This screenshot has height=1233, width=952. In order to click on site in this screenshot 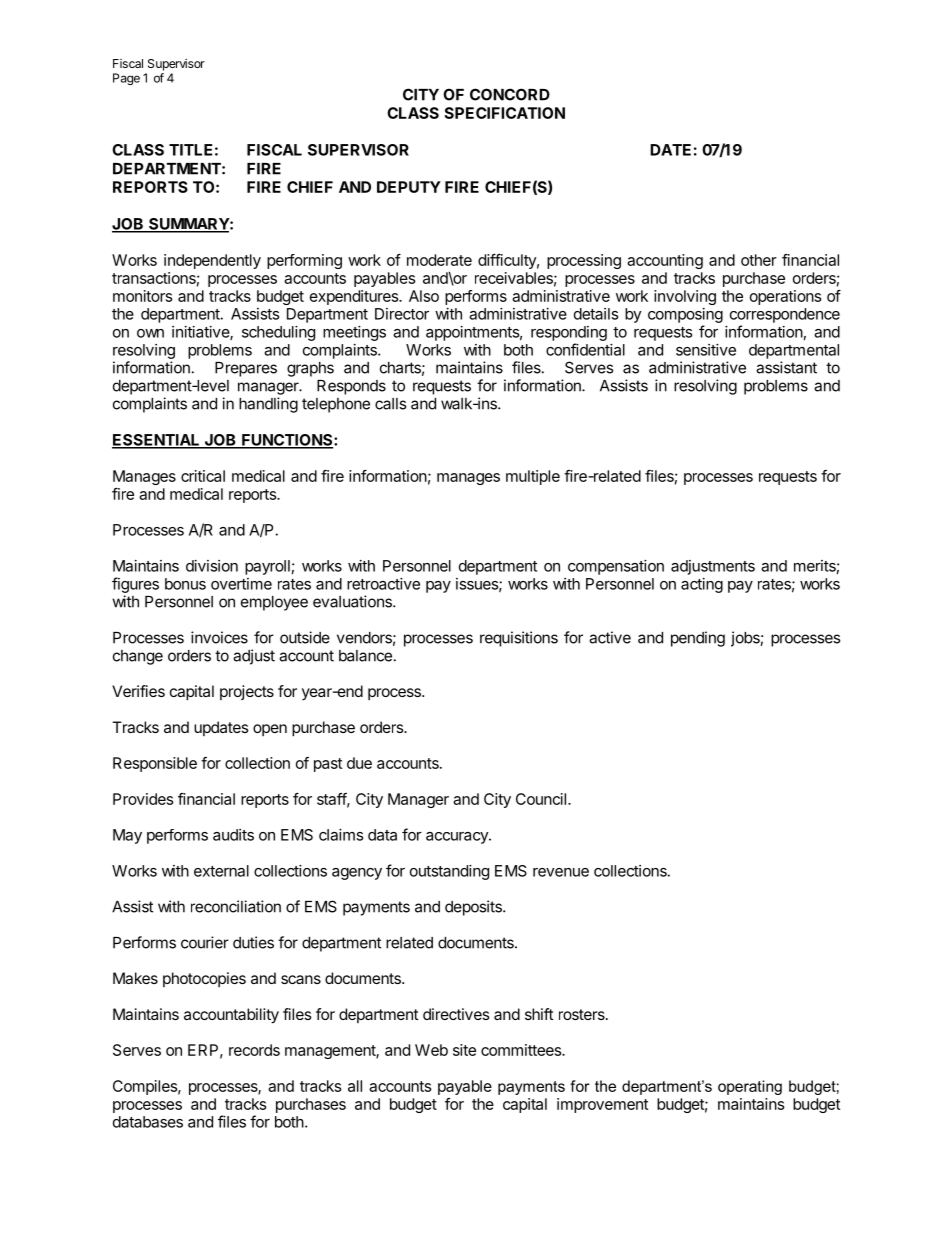, I will do `click(464, 1050)`.
